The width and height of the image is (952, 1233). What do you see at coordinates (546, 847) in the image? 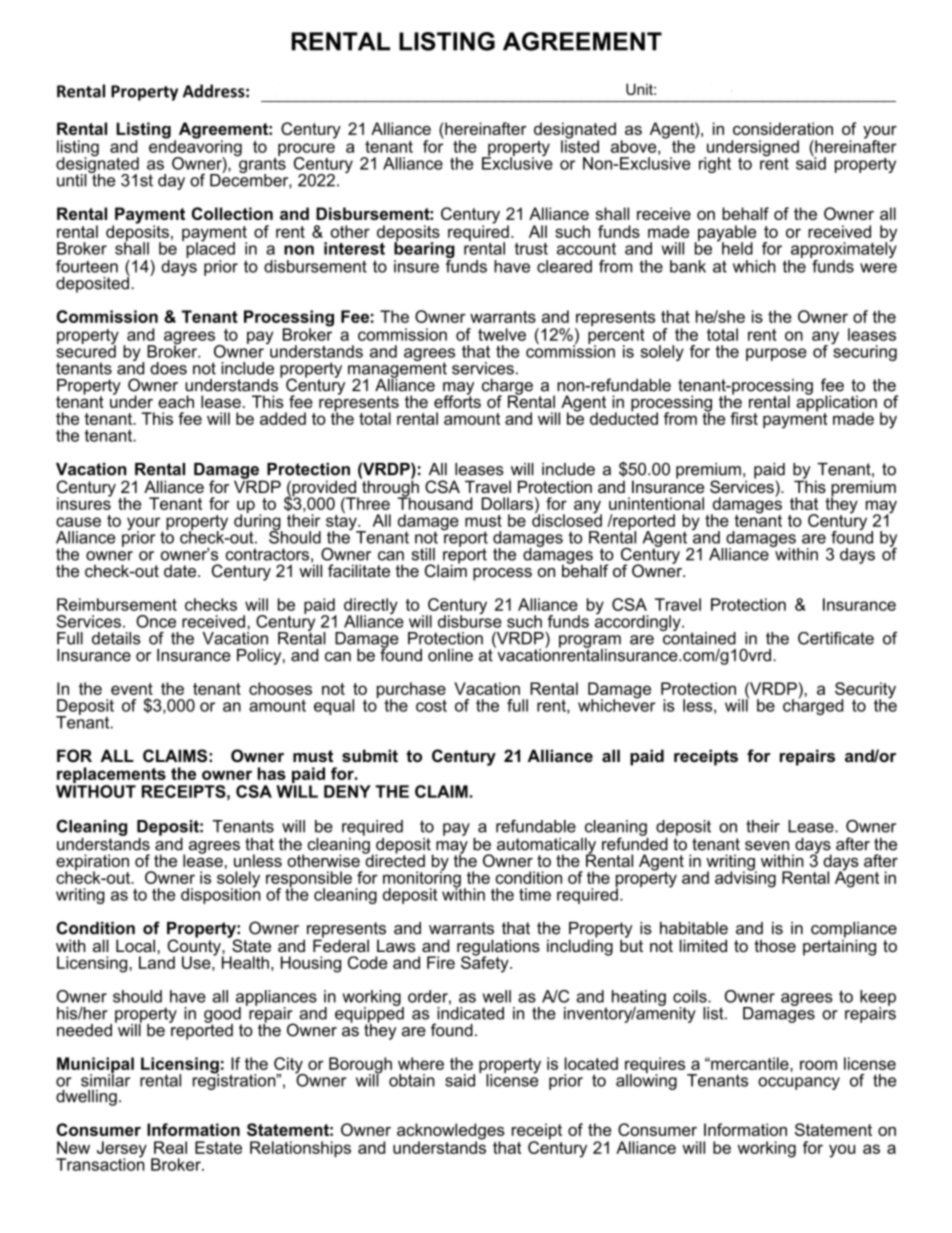
I see `automatically` at bounding box center [546, 847].
